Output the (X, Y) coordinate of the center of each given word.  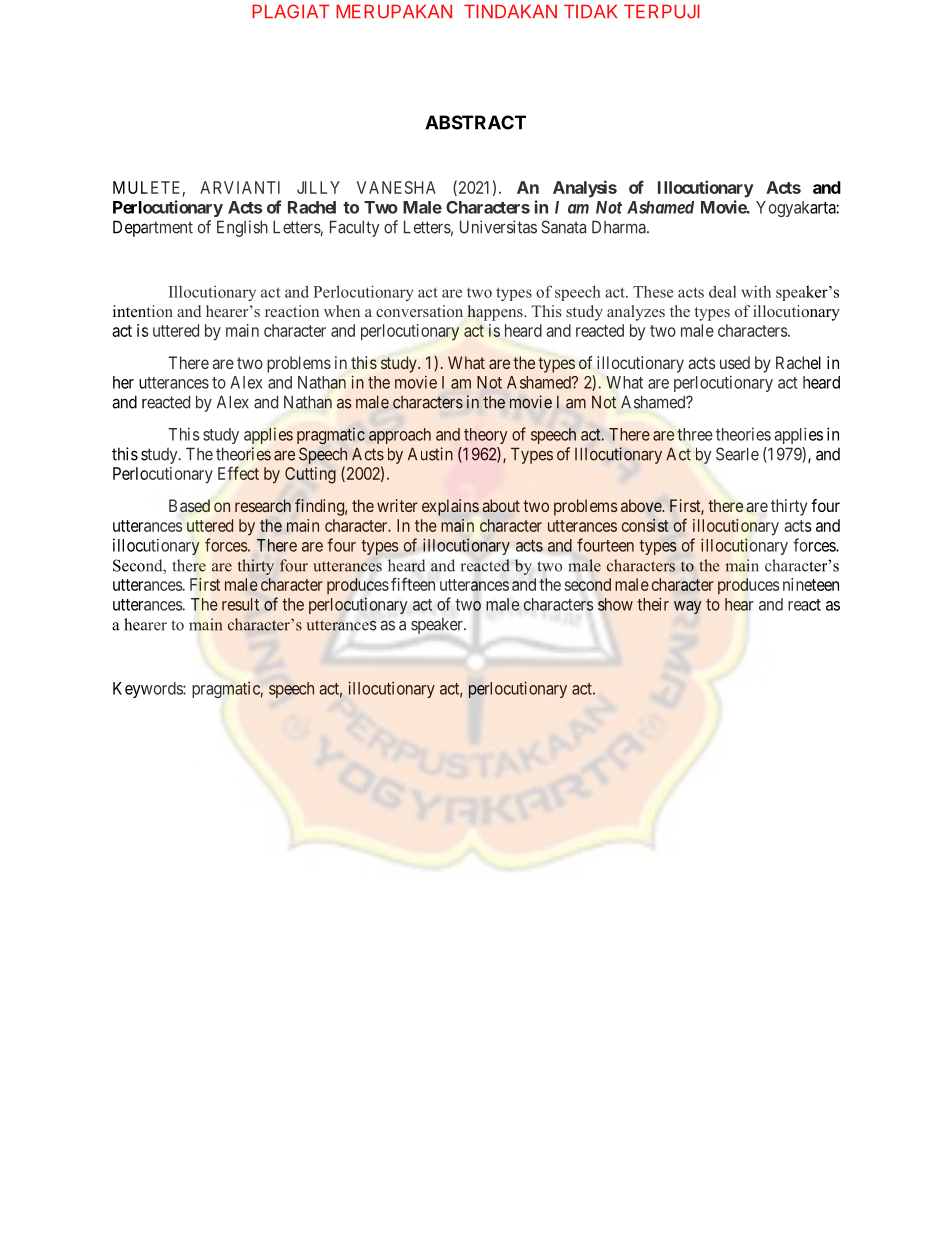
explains (450, 507)
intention (143, 311)
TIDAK (590, 11)
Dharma (620, 227)
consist (645, 525)
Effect (238, 473)
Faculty (354, 228)
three (695, 434)
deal (722, 291)
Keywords (148, 690)
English (242, 228)
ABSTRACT (475, 122)
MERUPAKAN (394, 11)
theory (485, 436)
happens (496, 313)
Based (189, 506)
